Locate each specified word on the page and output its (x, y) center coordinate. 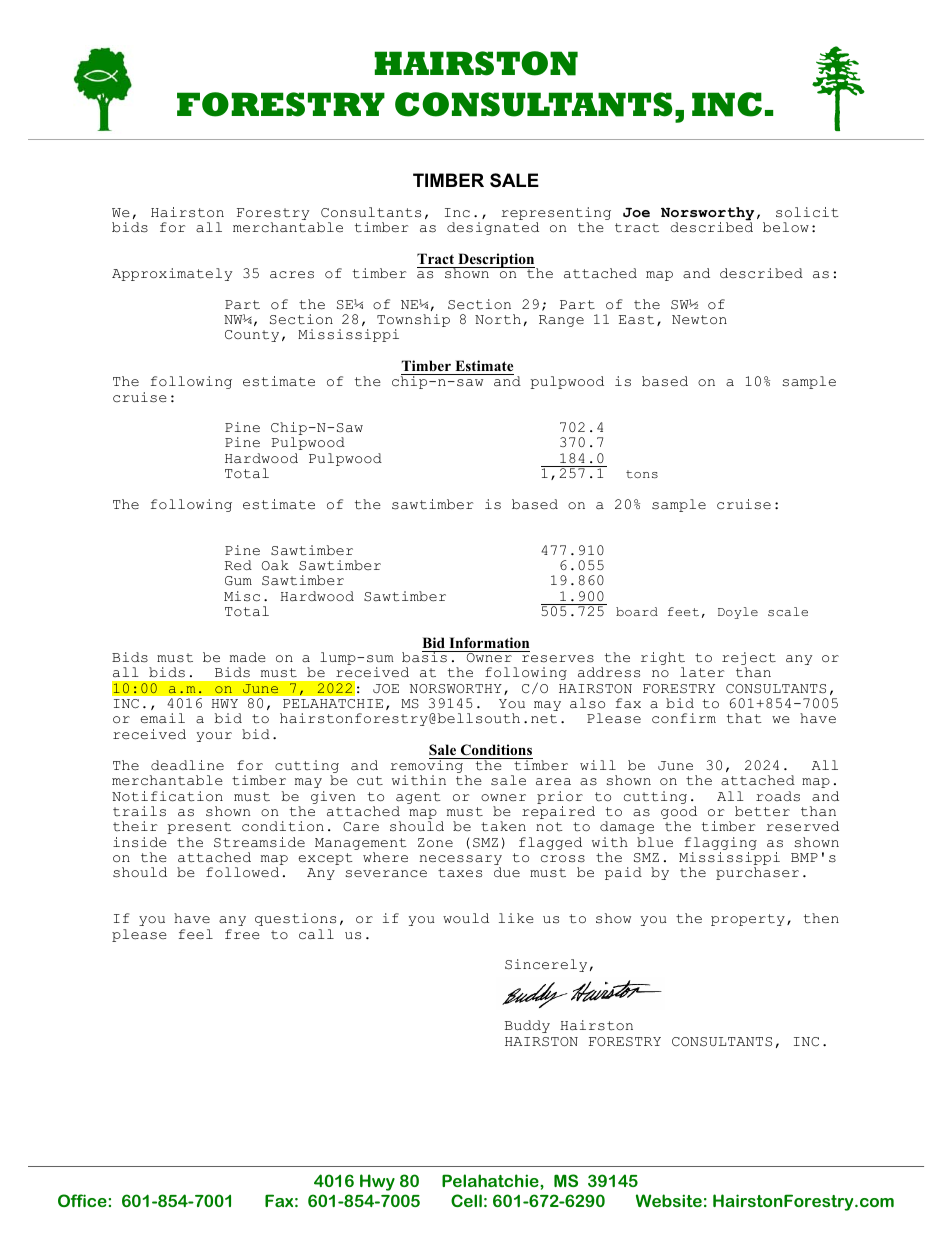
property (748, 920)
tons (642, 474)
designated (493, 228)
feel (196, 934)
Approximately (172, 274)
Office (83, 1200)
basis (425, 657)
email (162, 718)
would (466, 918)
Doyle (738, 613)
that (744, 718)
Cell (466, 1200)
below (786, 227)
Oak (275, 565)
